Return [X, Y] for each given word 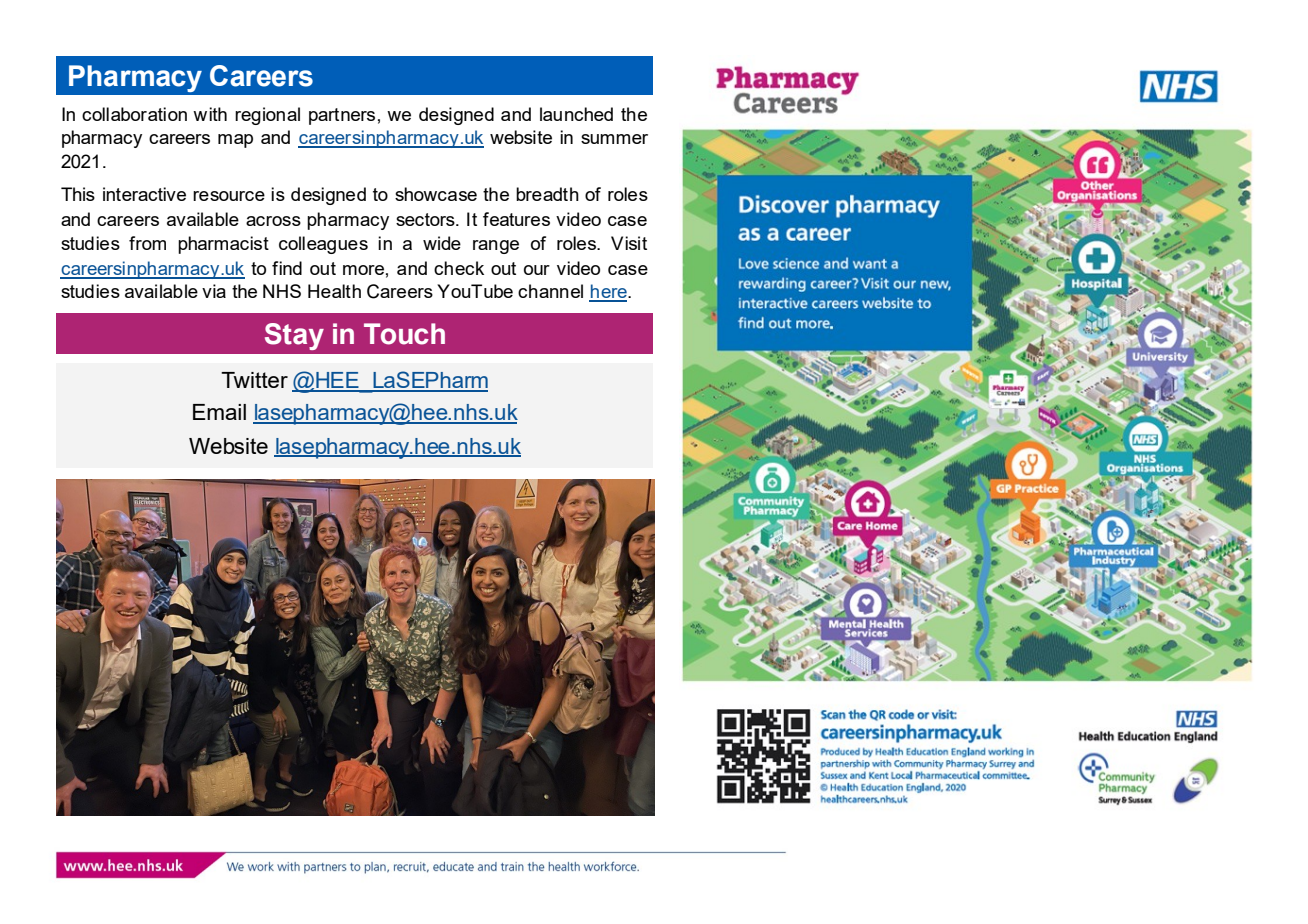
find [287, 268]
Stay [294, 336]
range [496, 247]
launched [576, 114]
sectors [426, 219]
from [147, 243]
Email [219, 412]
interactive [144, 194]
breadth [547, 194]
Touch [404, 334]
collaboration [134, 114]
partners [342, 116]
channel [550, 291]
